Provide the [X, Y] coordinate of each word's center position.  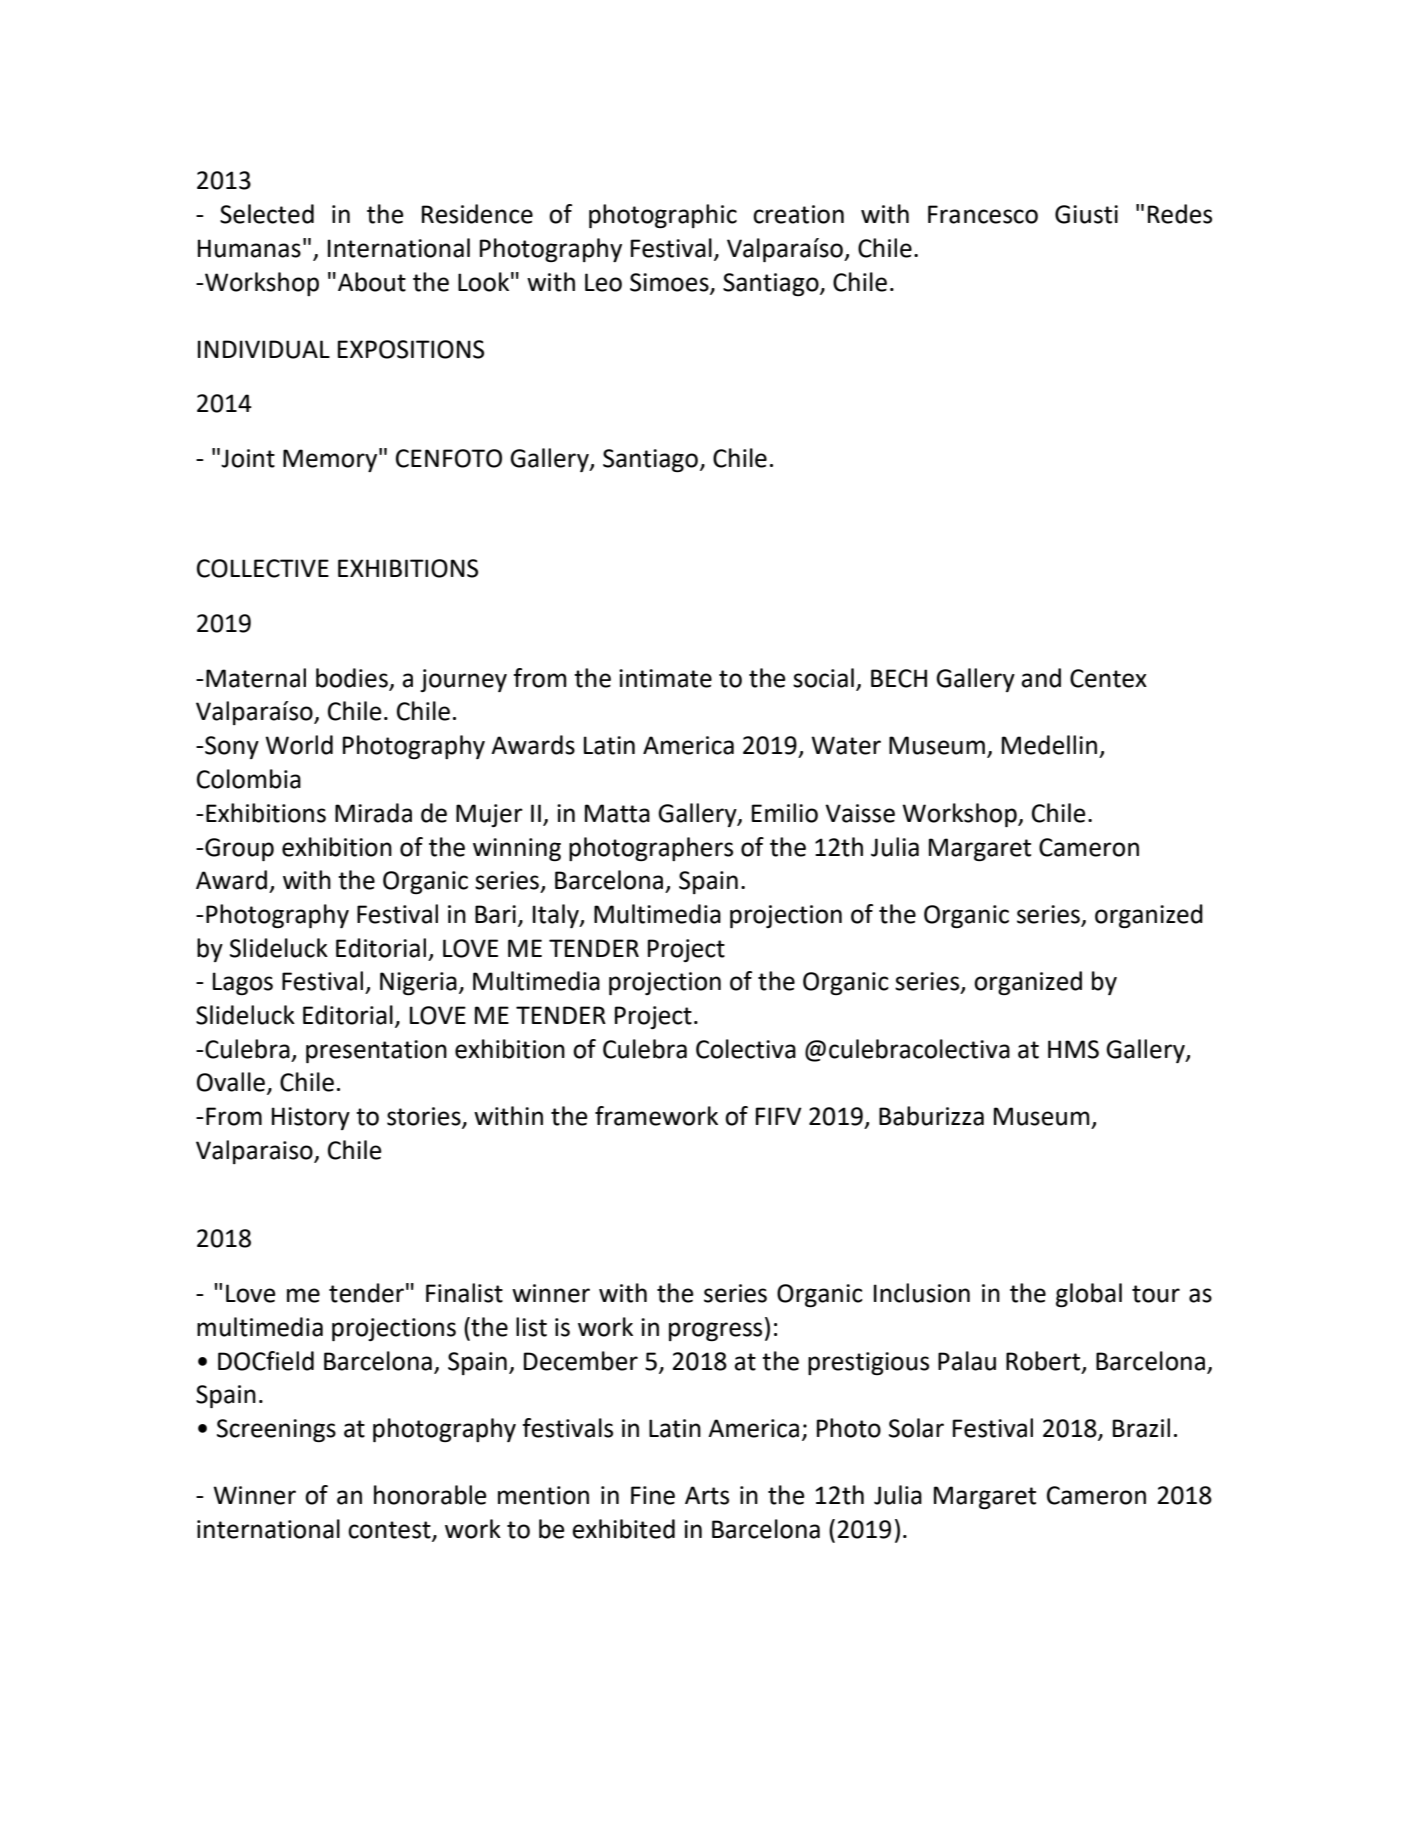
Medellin [1049, 745]
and [1041, 678]
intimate [665, 678]
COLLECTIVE [263, 568]
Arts [707, 1495]
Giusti [1086, 214]
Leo [603, 282]
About [372, 282]
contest [390, 1531]
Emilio [785, 813]
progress [715, 1331]
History [311, 1118]
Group [238, 849]
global [1089, 1295]
